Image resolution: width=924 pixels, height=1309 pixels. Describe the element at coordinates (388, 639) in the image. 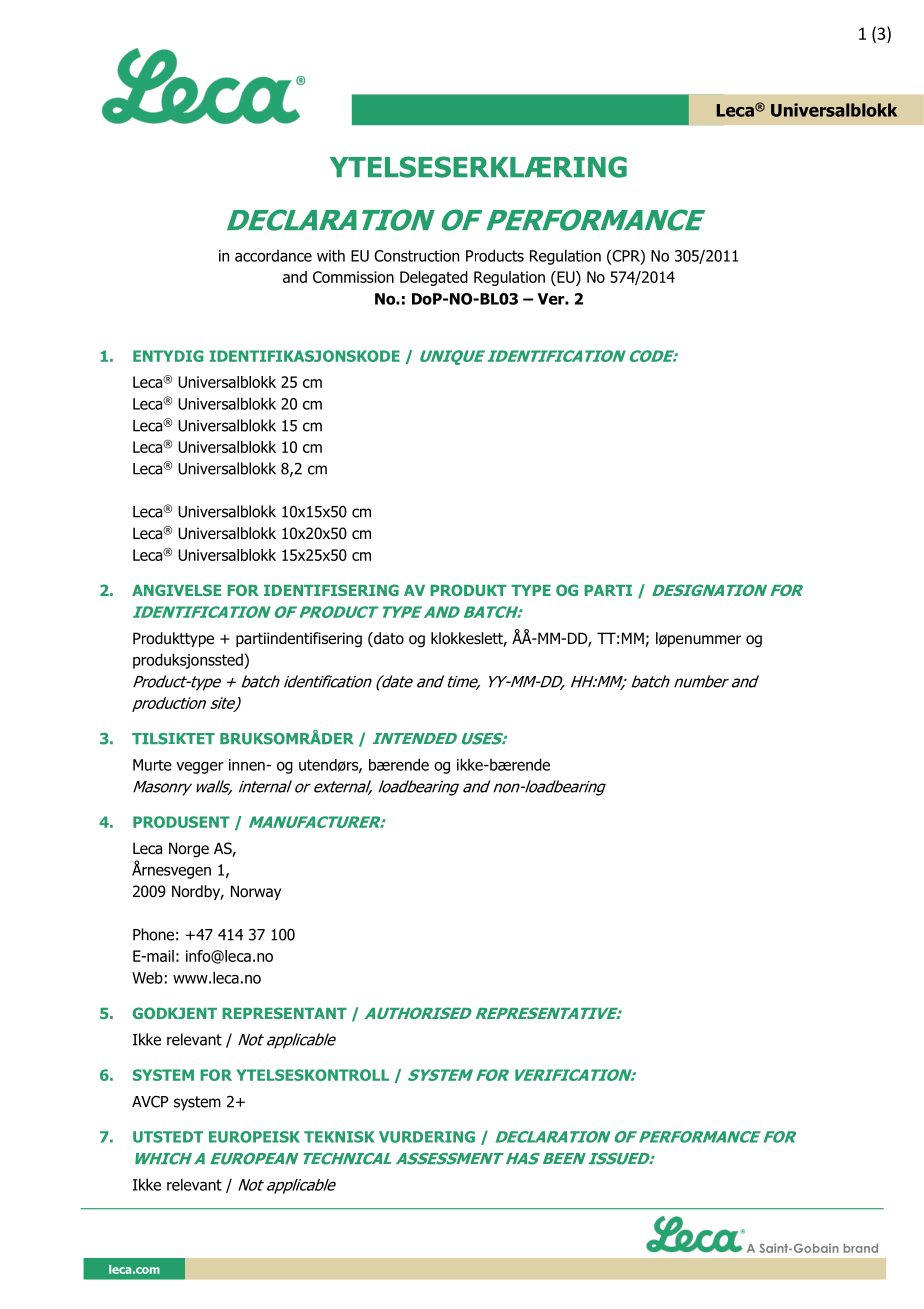

I see `dato` at that location.
